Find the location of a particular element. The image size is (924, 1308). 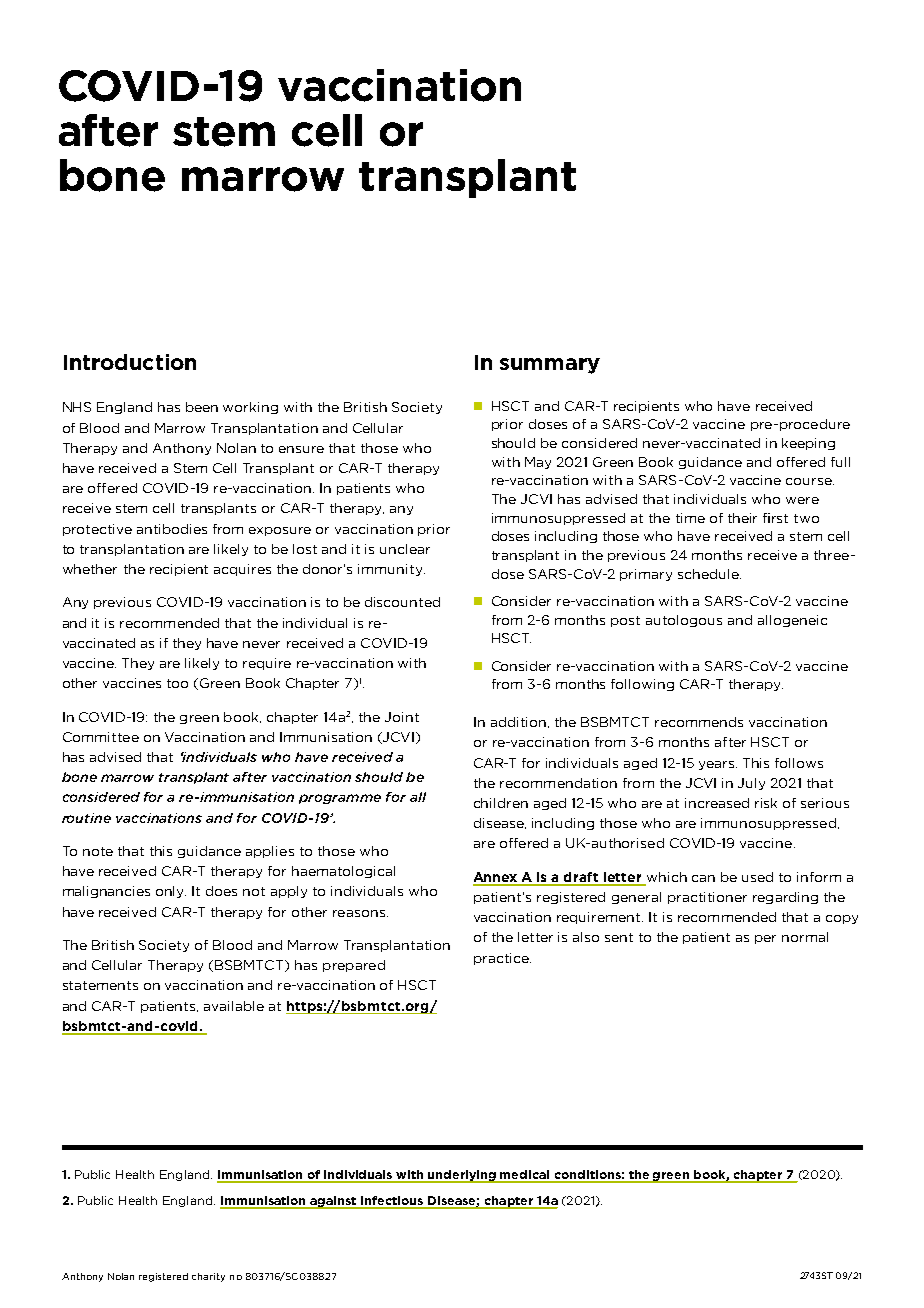

been is located at coordinates (202, 407).
